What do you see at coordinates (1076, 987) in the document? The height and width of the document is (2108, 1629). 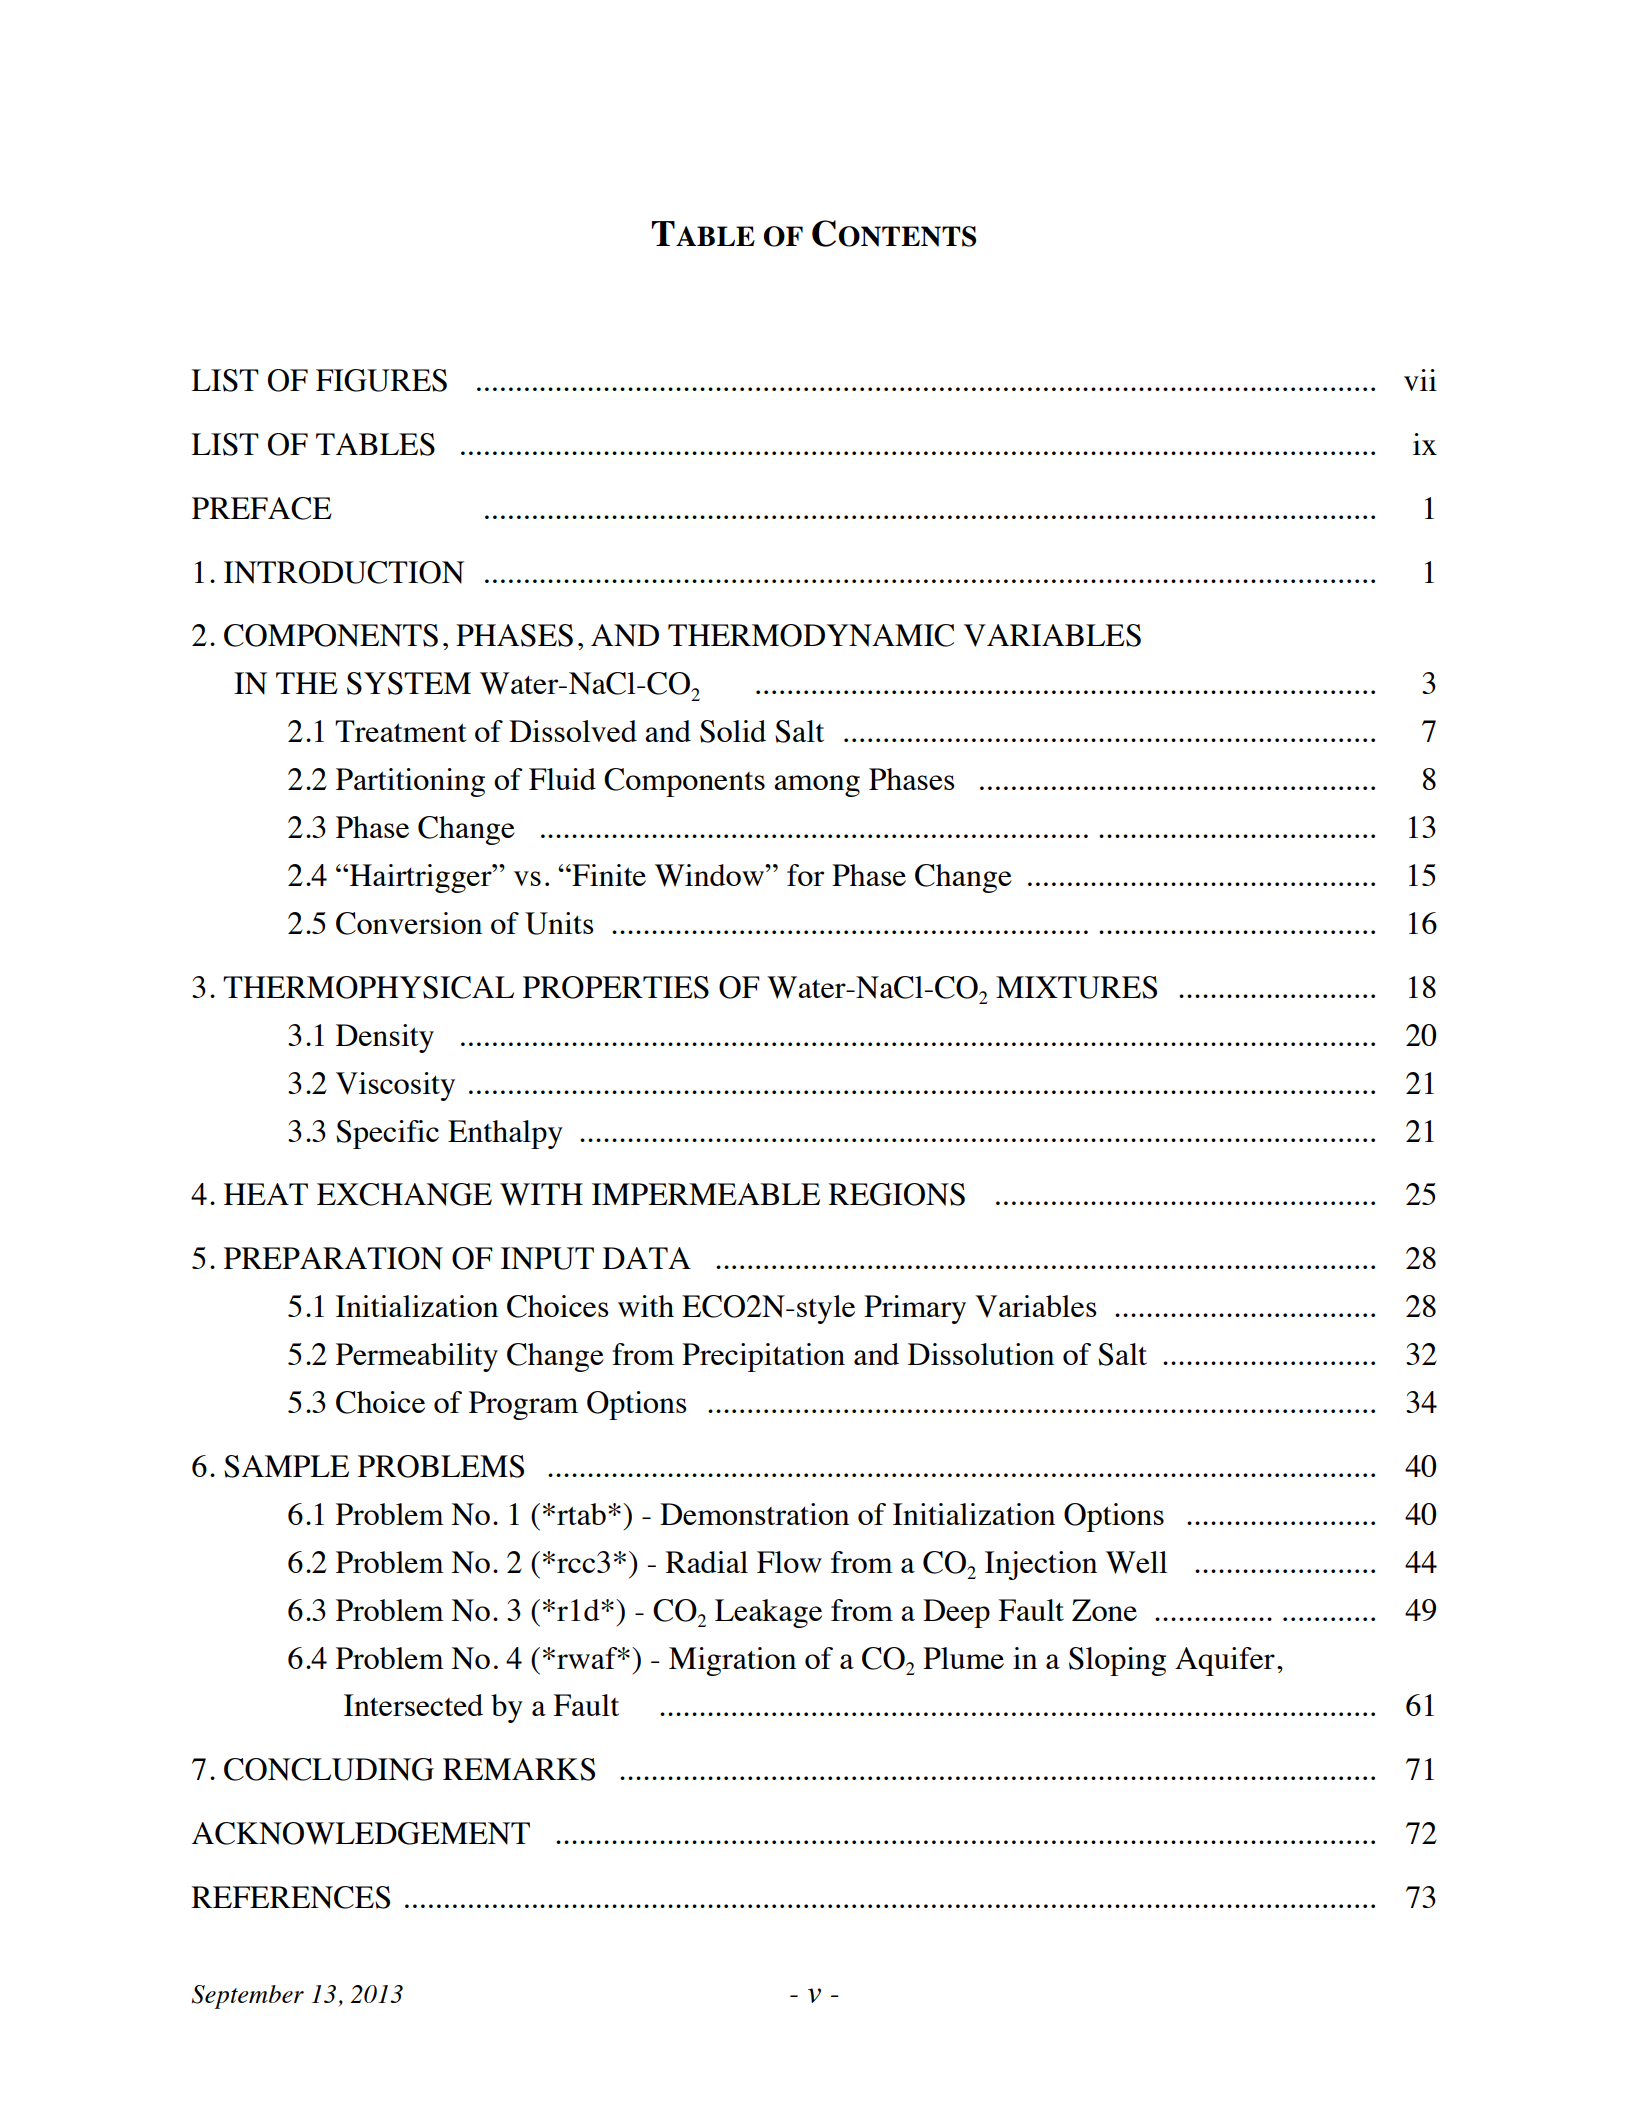 I see `MIXTURES` at bounding box center [1076, 987].
